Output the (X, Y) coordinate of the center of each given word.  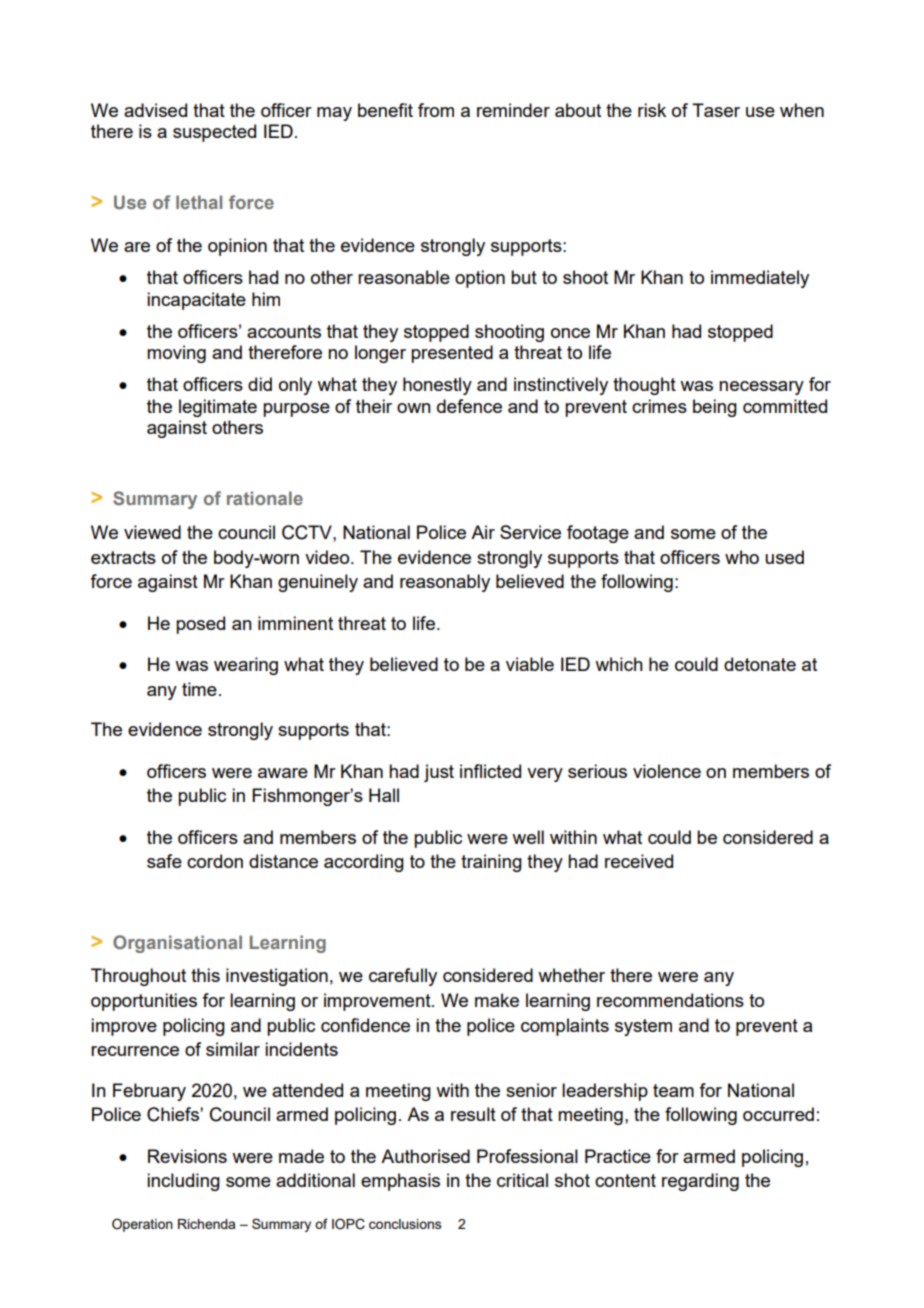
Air (483, 532)
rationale (265, 498)
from (436, 110)
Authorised (425, 1156)
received (639, 861)
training (491, 863)
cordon (215, 861)
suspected (214, 133)
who (742, 557)
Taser (716, 110)
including (183, 1182)
